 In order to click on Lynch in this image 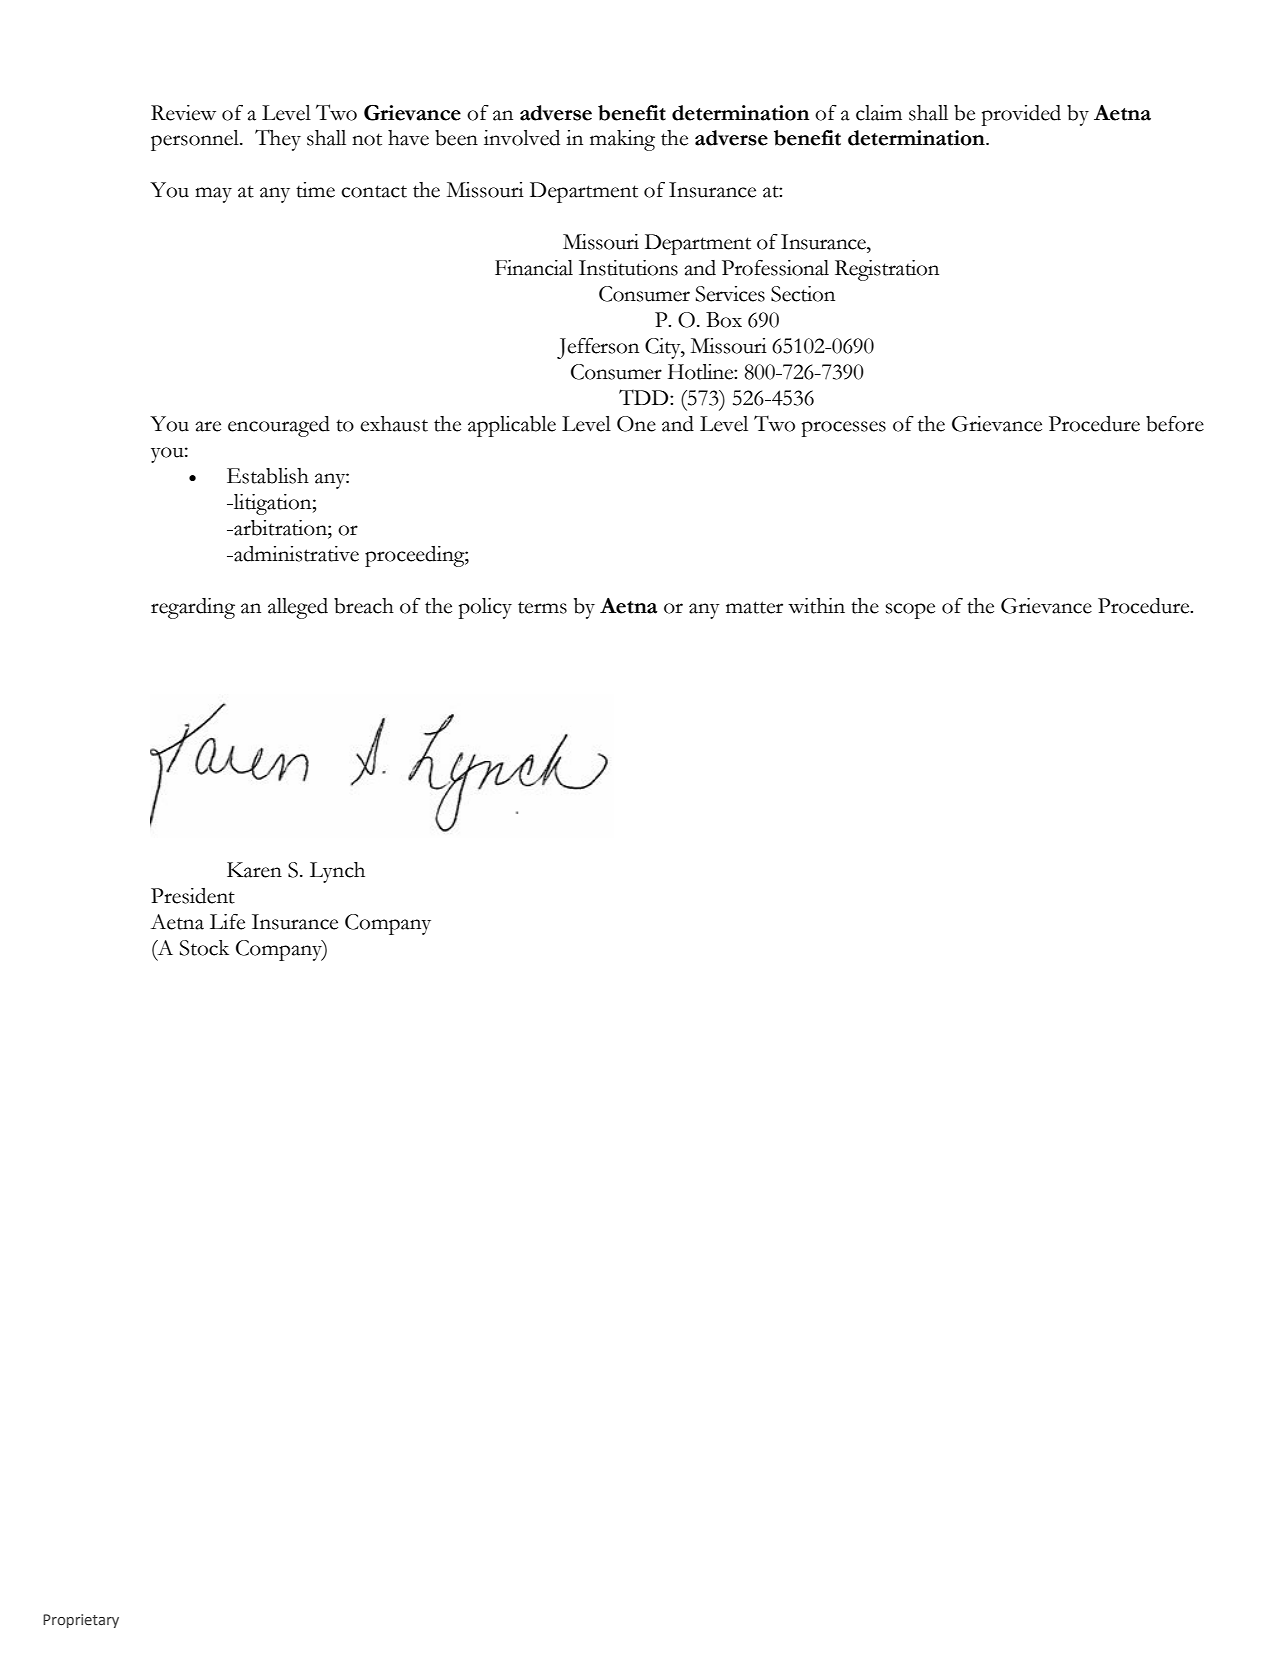, I will do `click(337, 872)`.
